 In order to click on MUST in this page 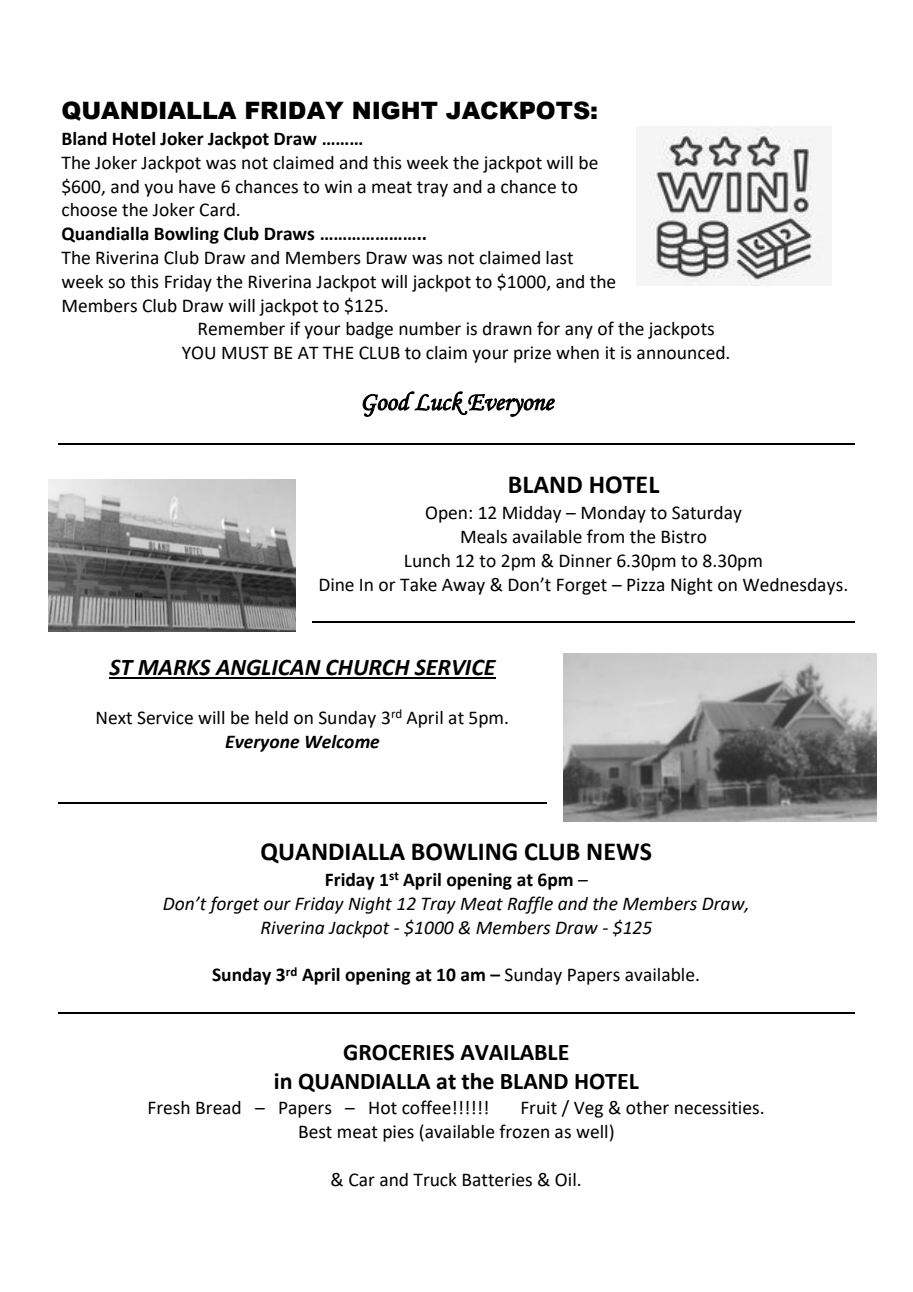, I will do `click(245, 353)`.
